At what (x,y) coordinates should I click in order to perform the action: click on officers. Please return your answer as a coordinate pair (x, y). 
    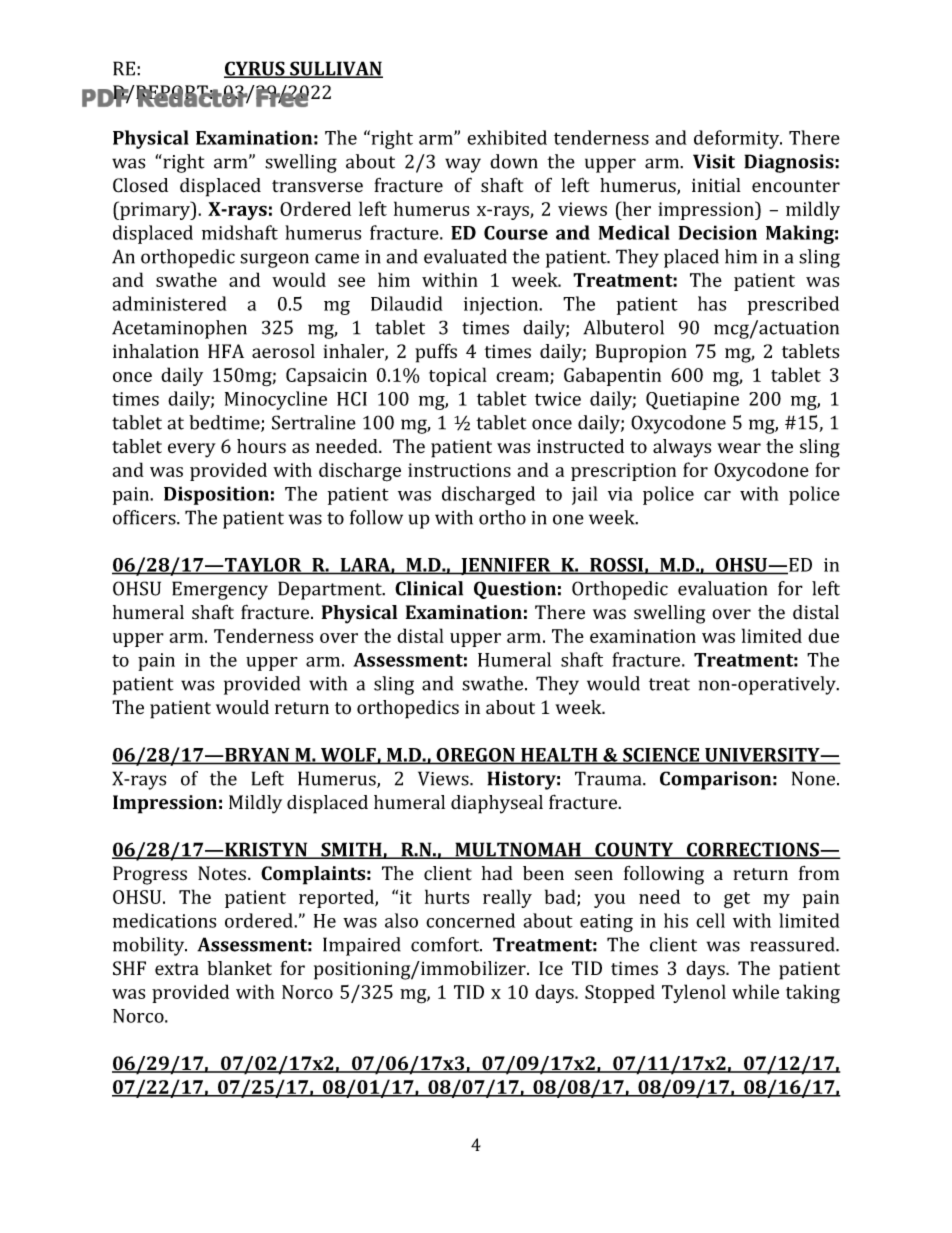
    Looking at the image, I should click on (145, 517).
